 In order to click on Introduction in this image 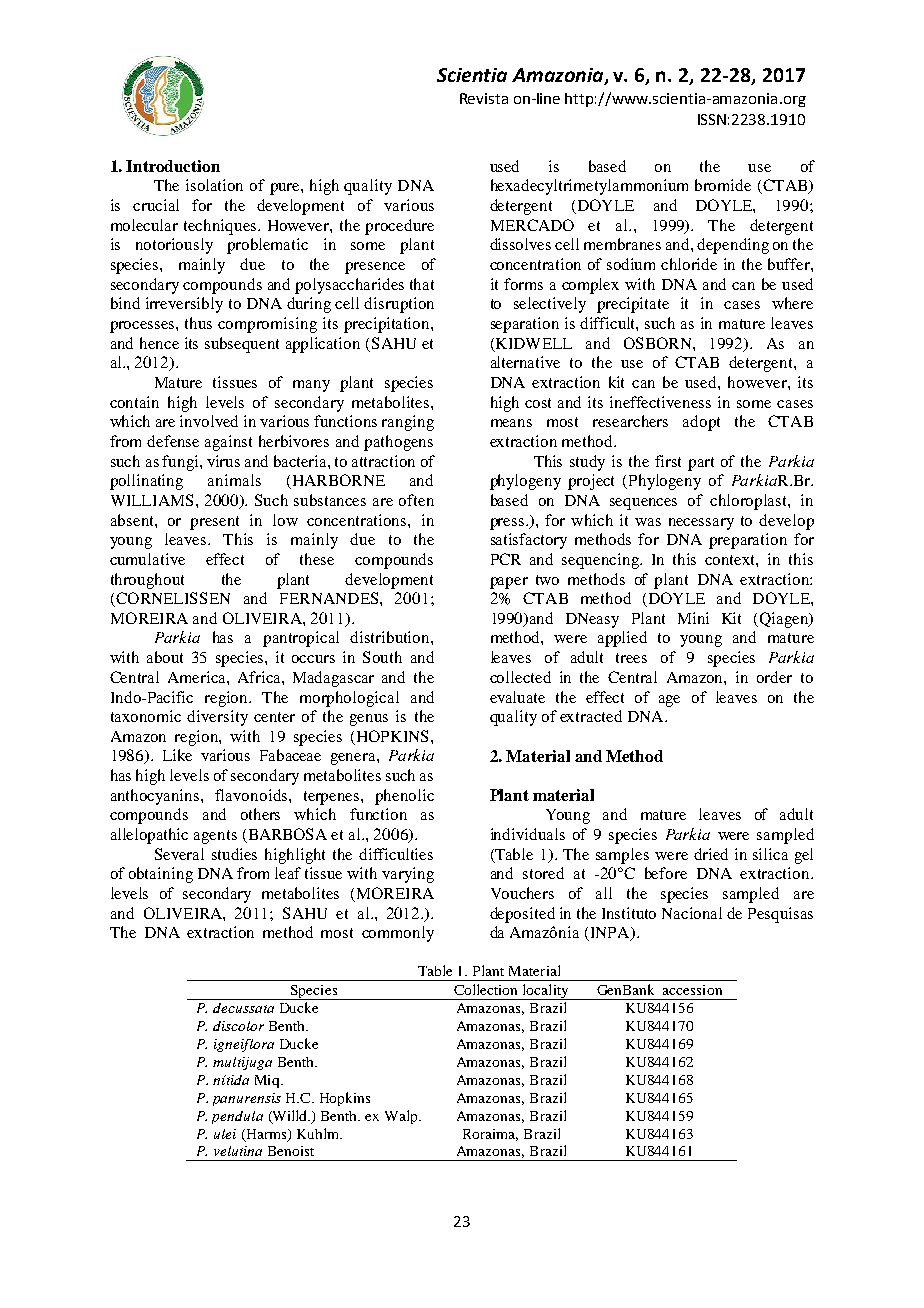, I will do `click(173, 166)`.
